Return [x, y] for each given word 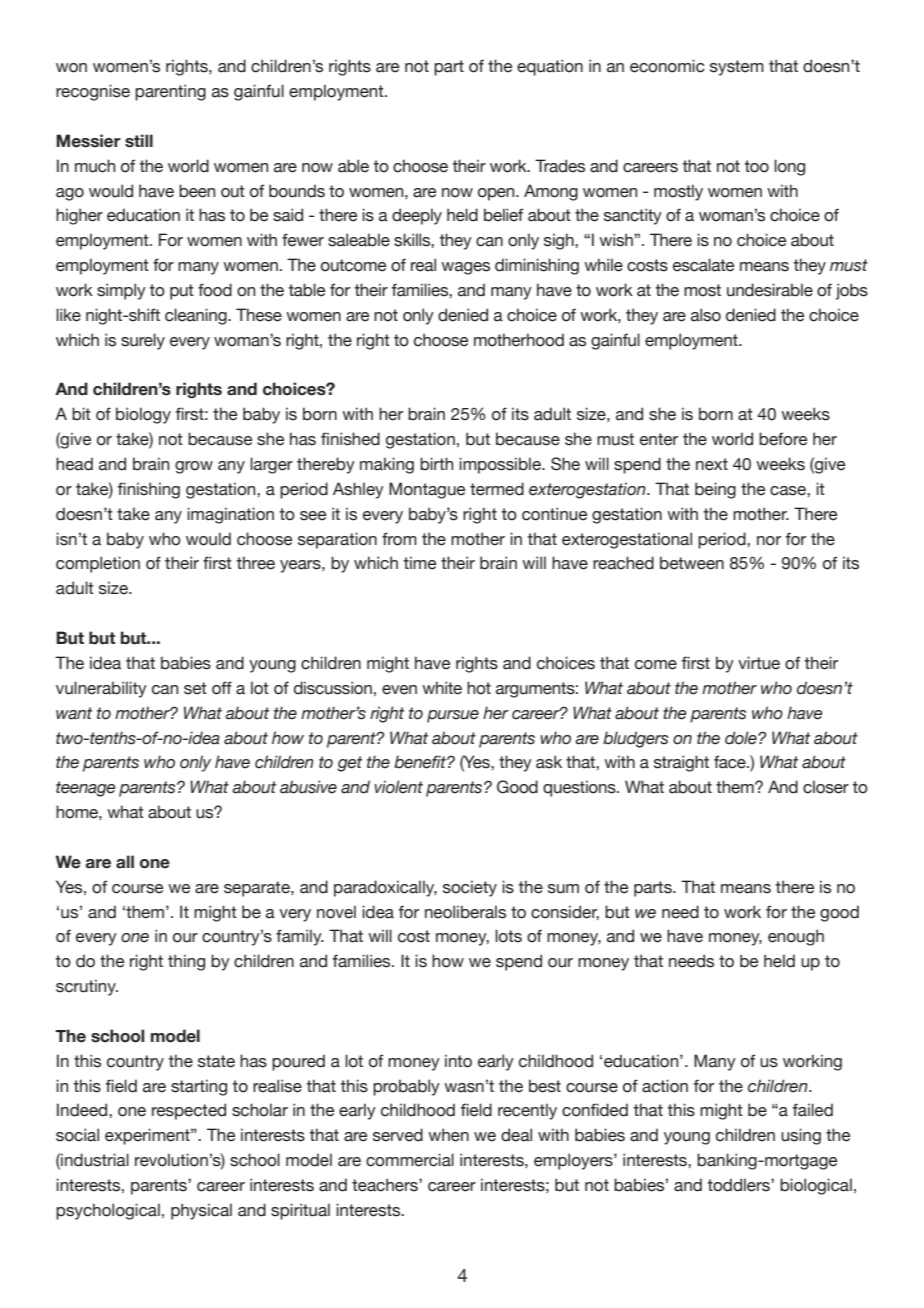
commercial [410, 1160]
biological [816, 1186]
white [442, 688]
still [139, 141]
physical [201, 1211]
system [737, 68]
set [195, 688]
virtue [759, 663]
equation [550, 67]
